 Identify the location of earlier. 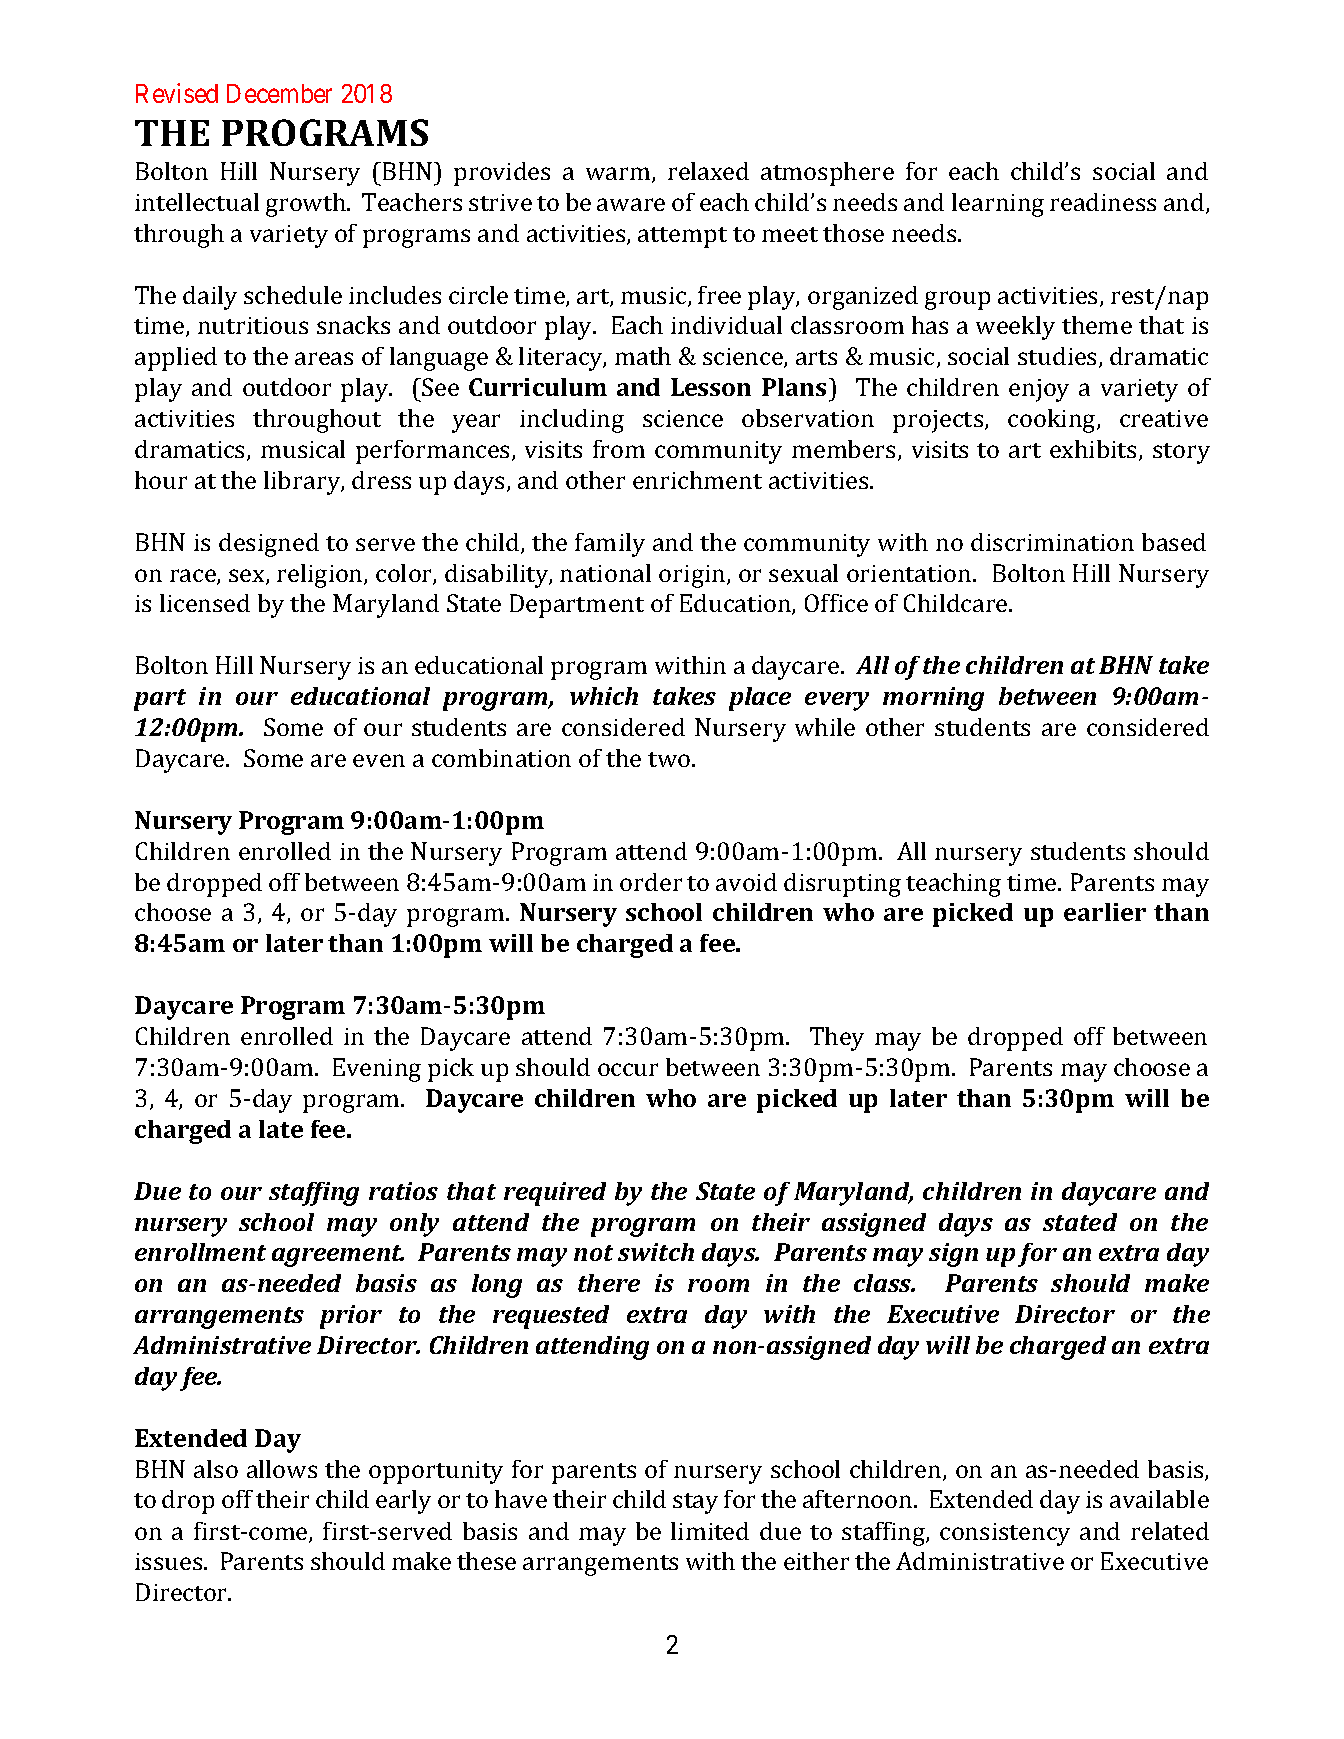
(1105, 912).
